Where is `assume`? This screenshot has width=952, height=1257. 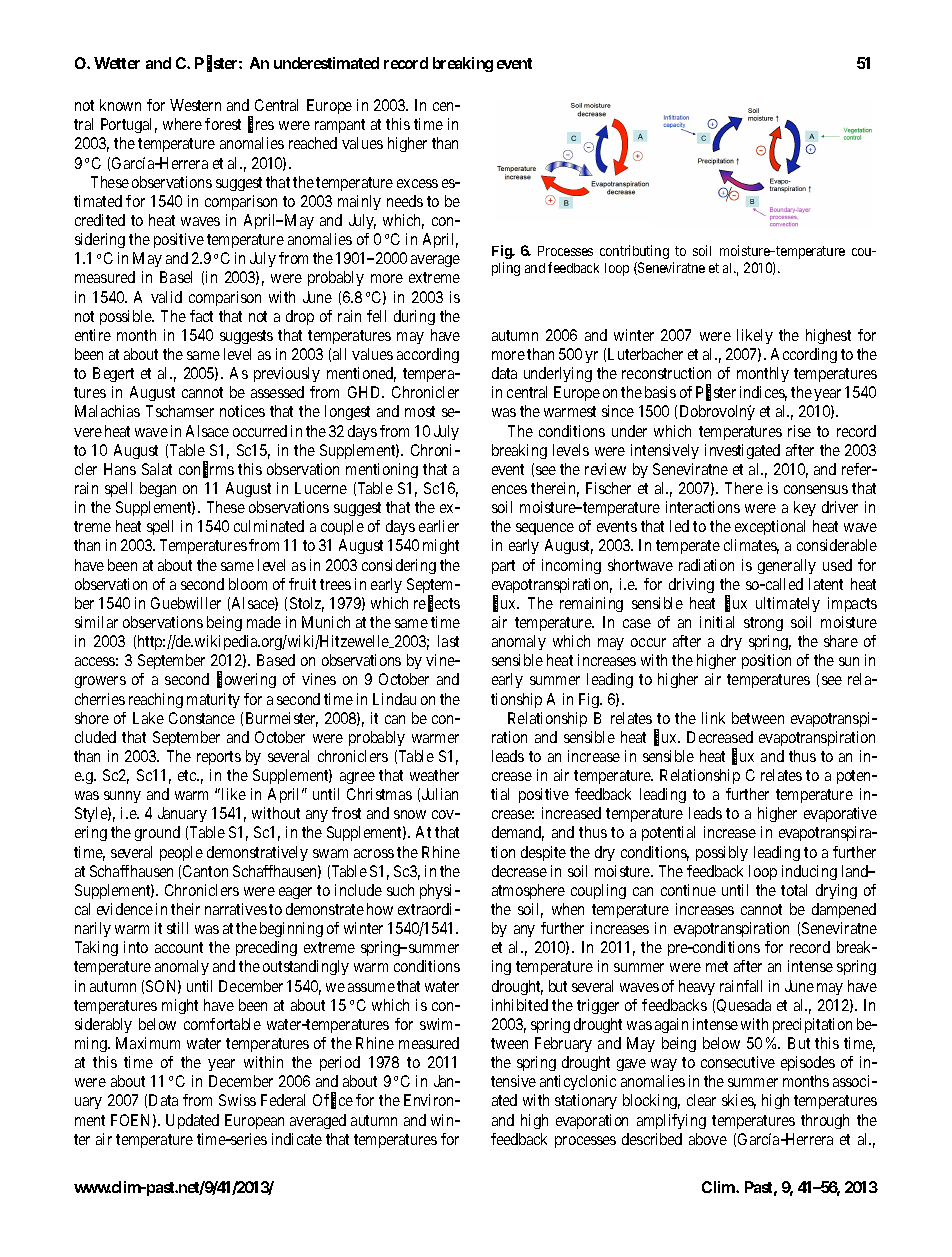
assume is located at coordinates (371, 987).
